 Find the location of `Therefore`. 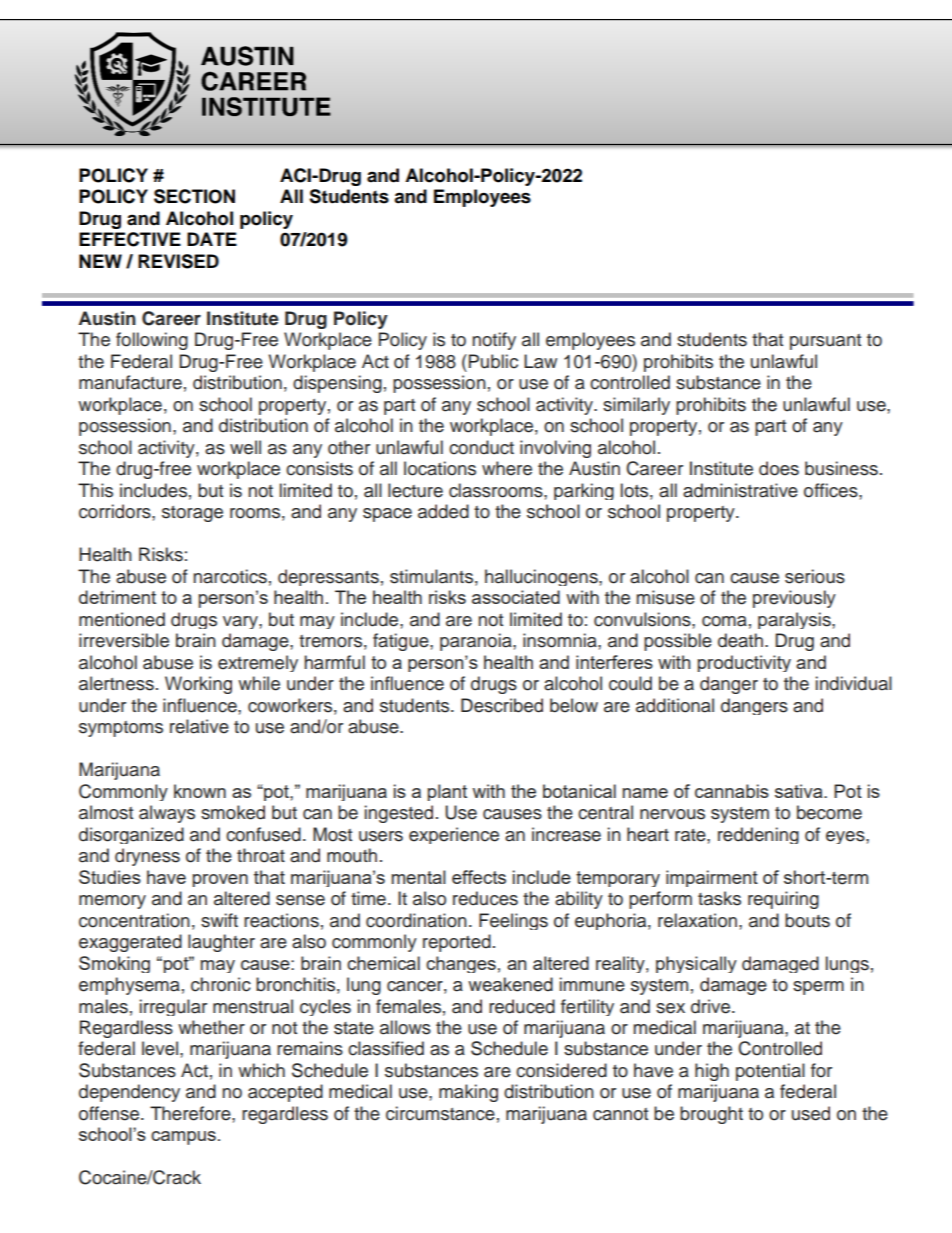

Therefore is located at coordinates (191, 1113).
